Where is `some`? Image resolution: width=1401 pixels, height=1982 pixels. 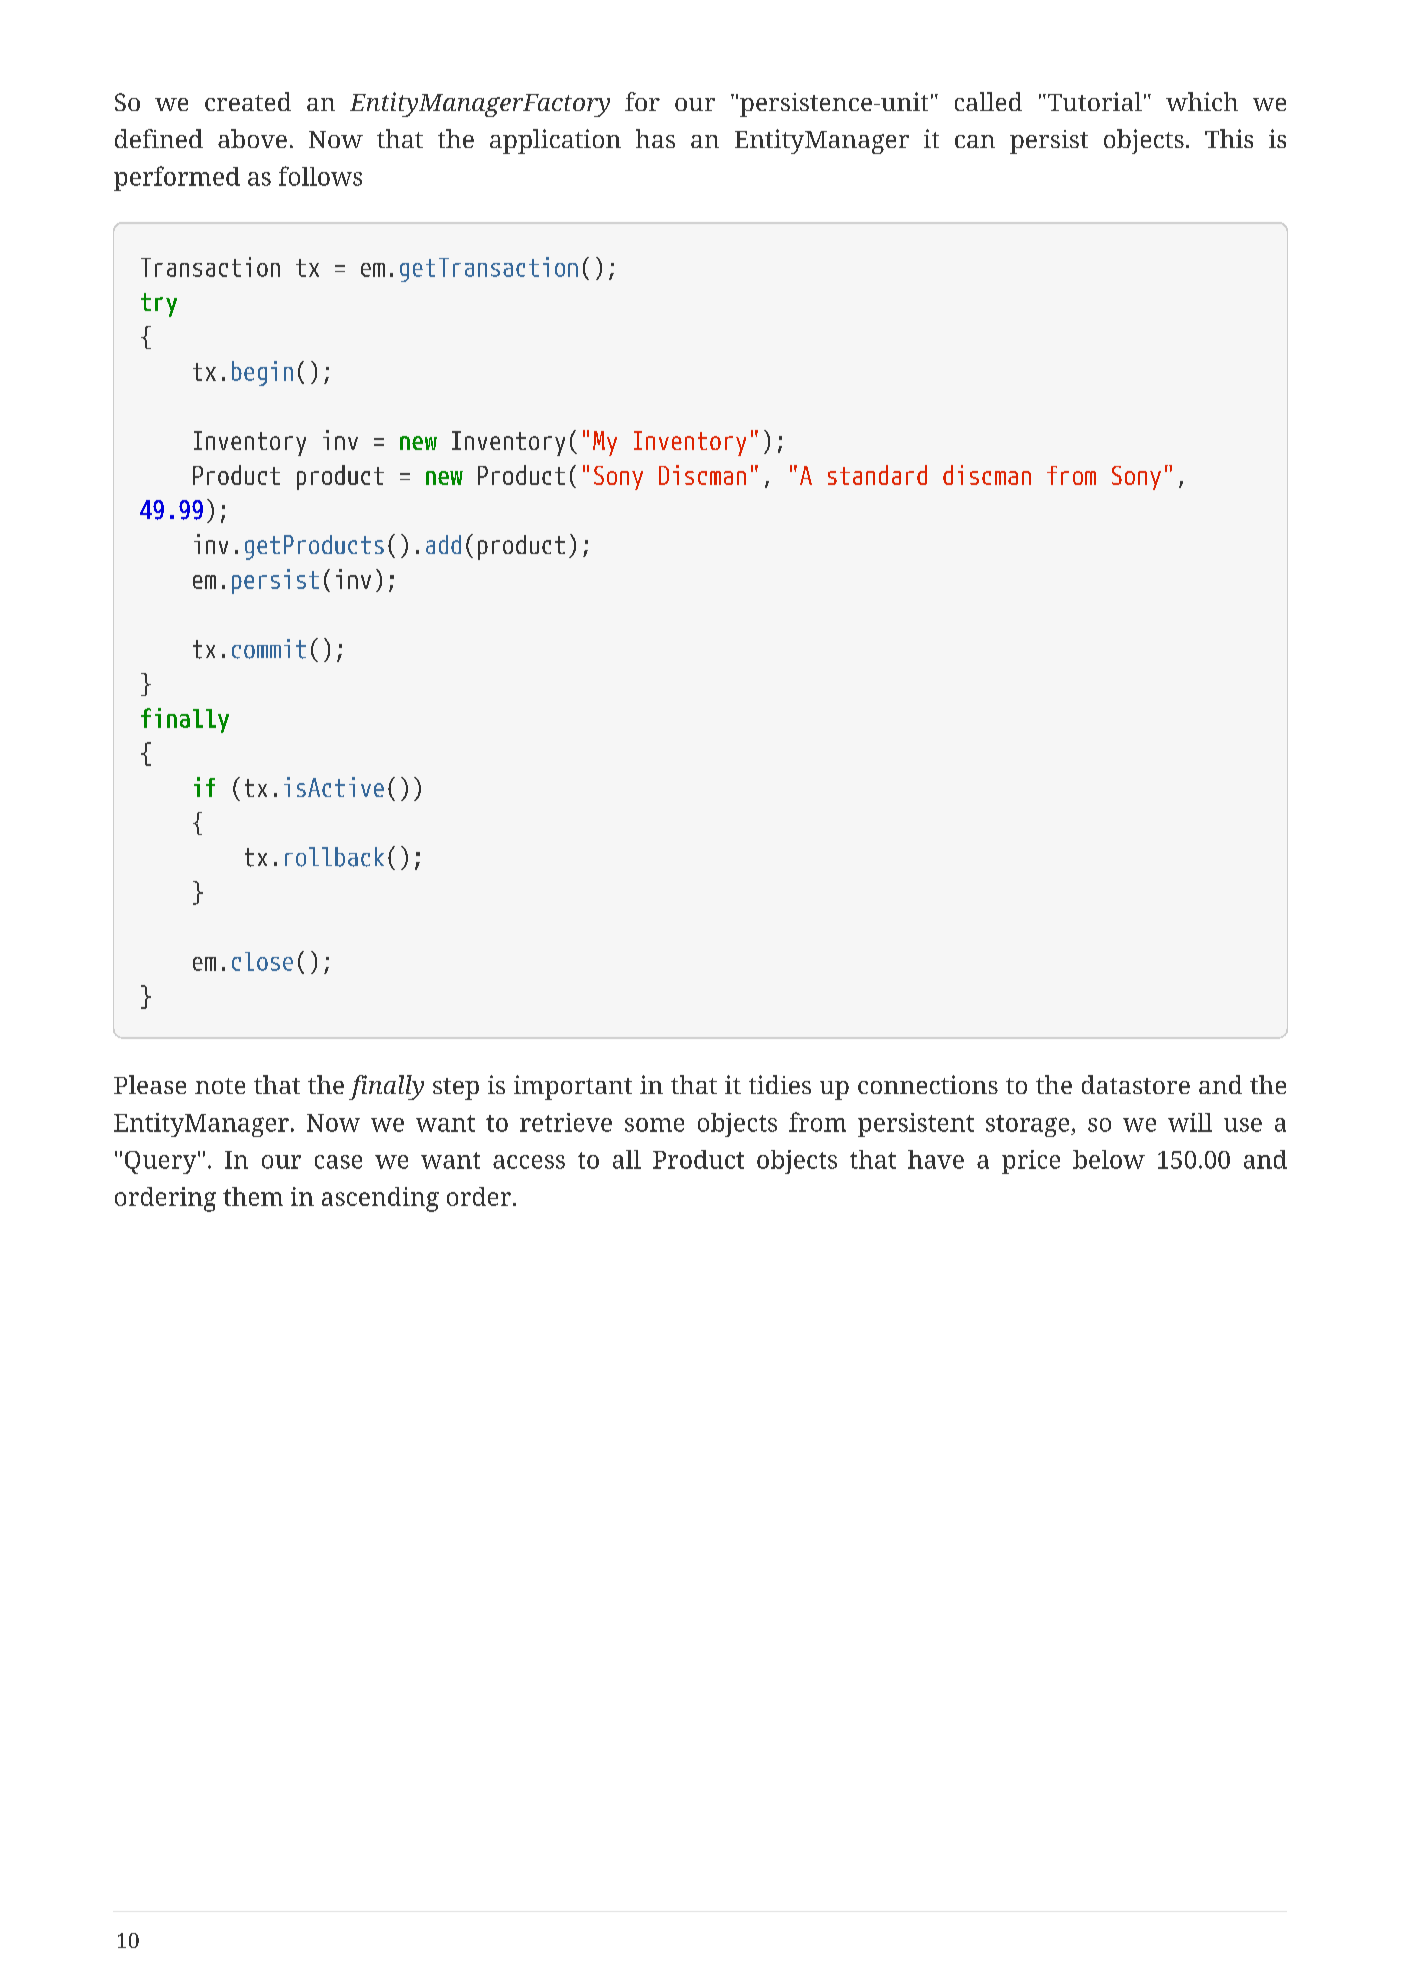
some is located at coordinates (654, 1125).
